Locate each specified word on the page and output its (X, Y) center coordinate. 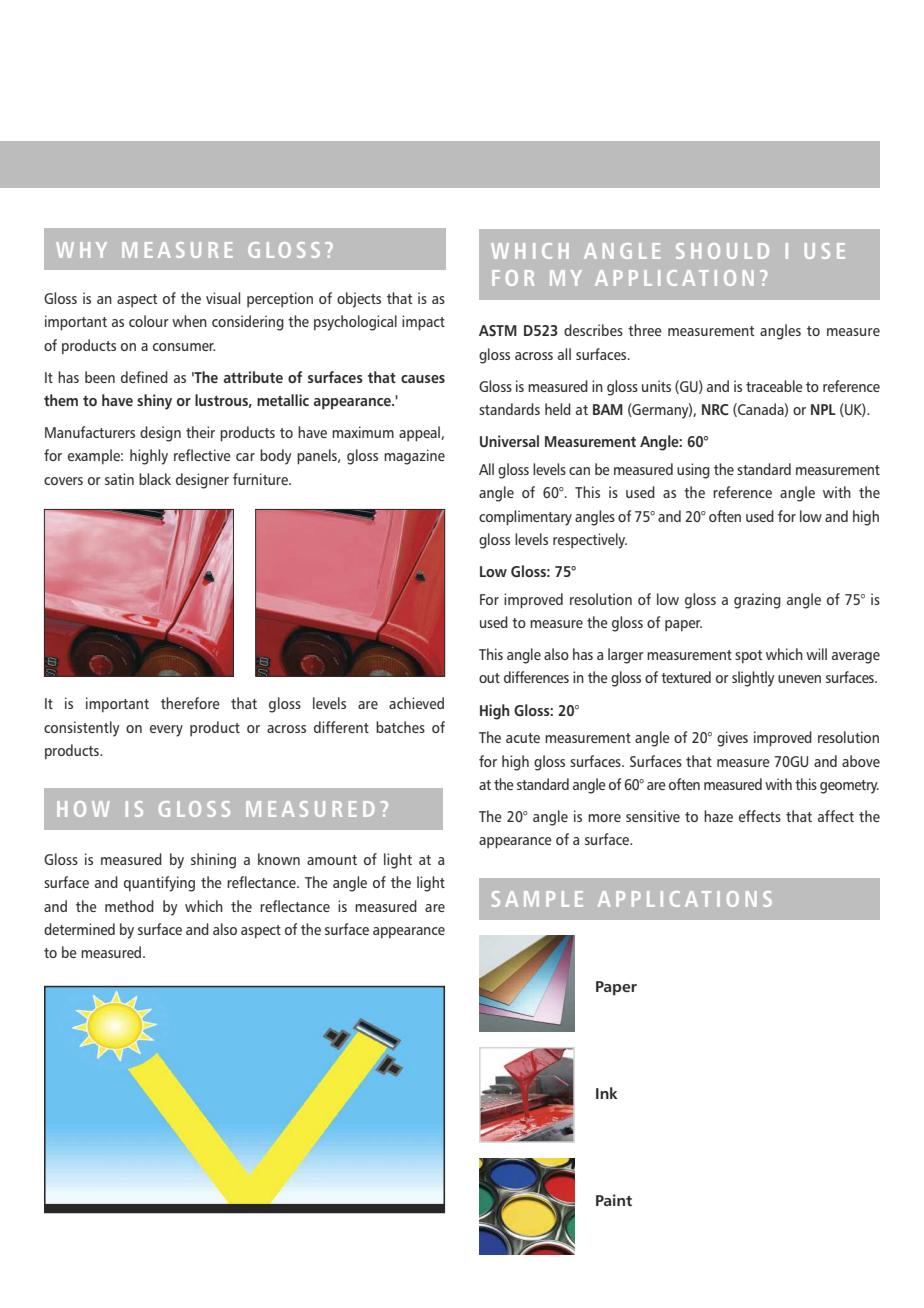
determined (79, 929)
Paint (614, 1200)
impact (423, 323)
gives (732, 739)
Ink (607, 1093)
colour (149, 321)
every (166, 731)
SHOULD (722, 251)
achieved (416, 703)
